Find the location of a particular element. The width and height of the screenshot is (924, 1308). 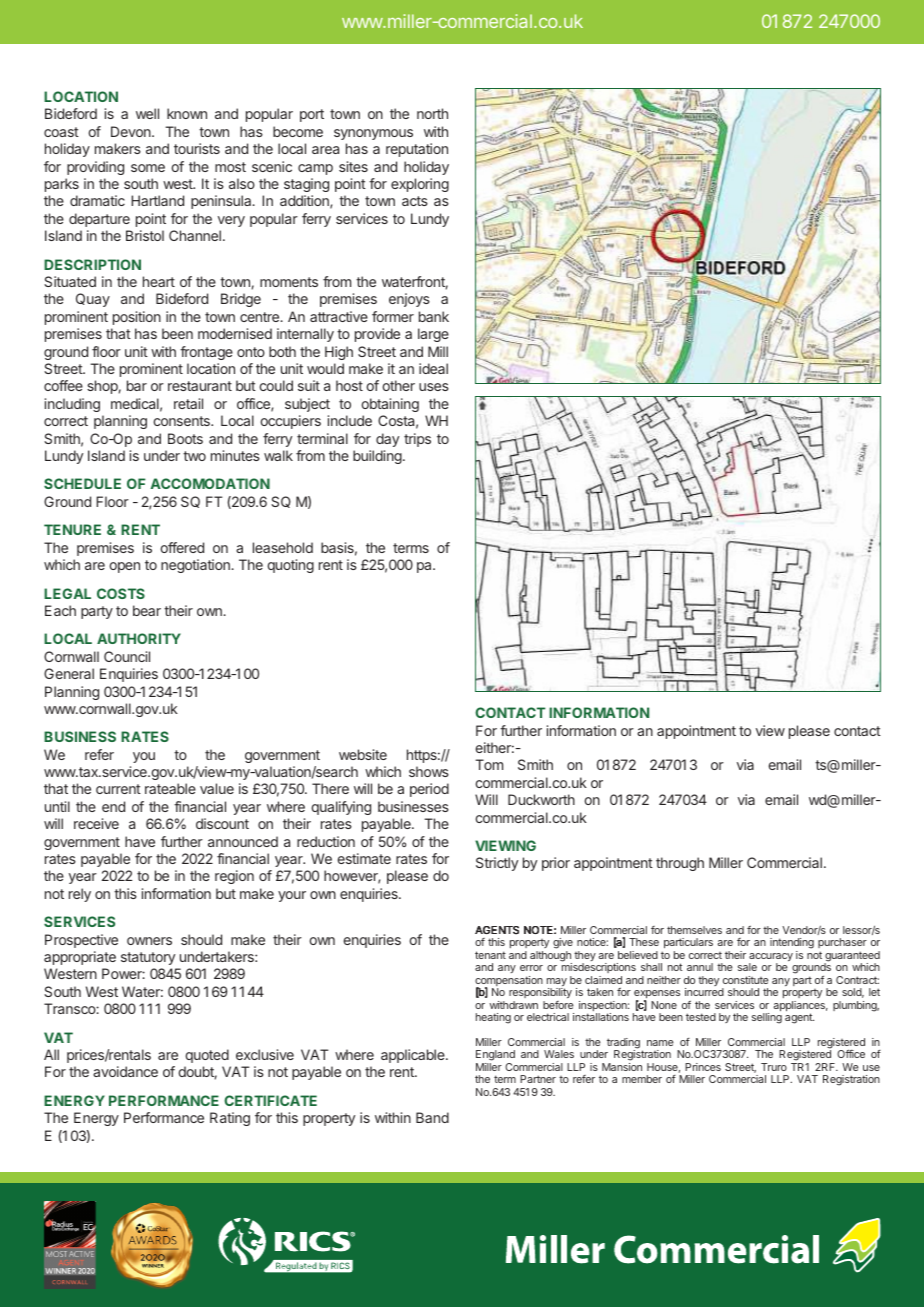

shows is located at coordinates (429, 771).
